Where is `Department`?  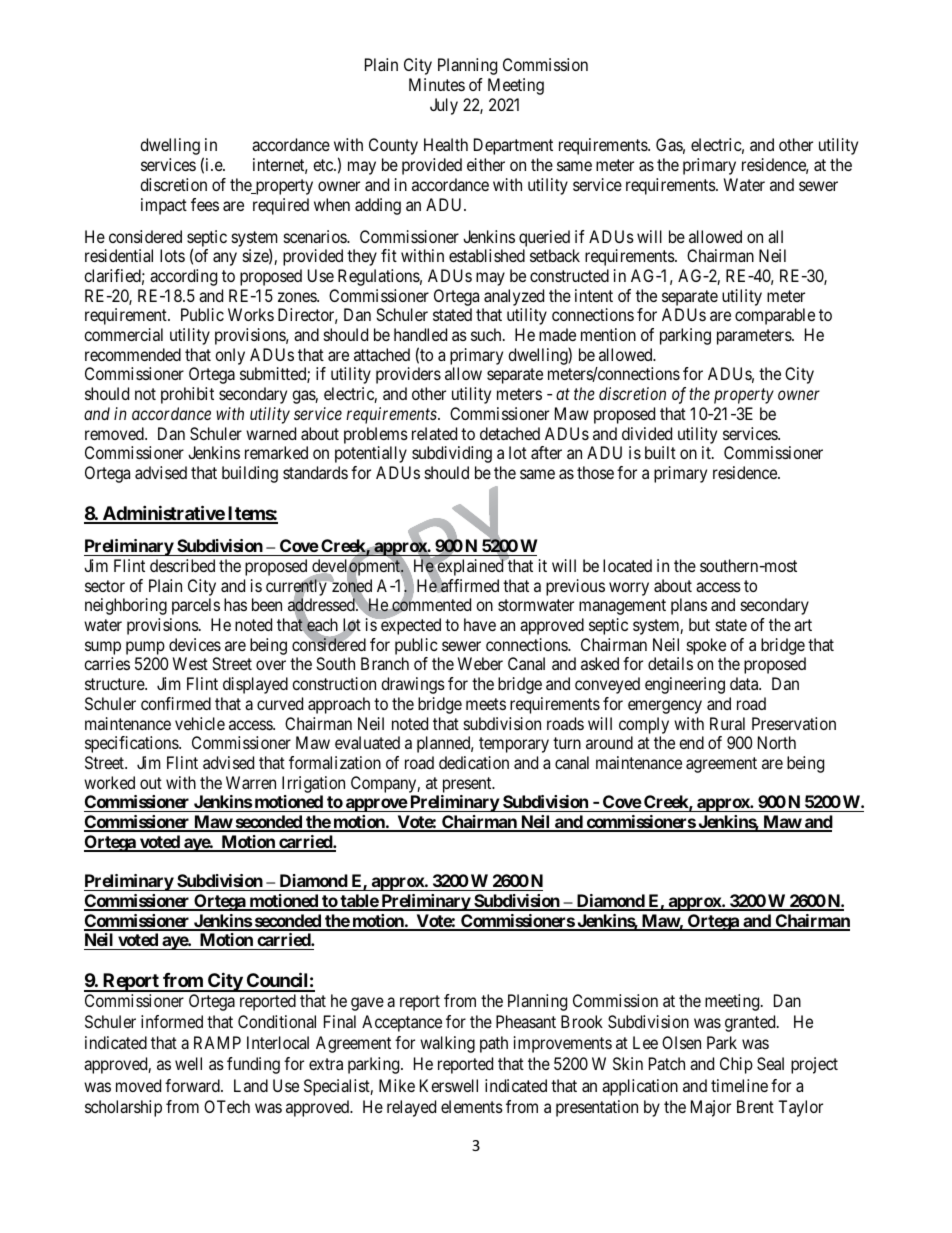 Department is located at coordinates (513, 146).
